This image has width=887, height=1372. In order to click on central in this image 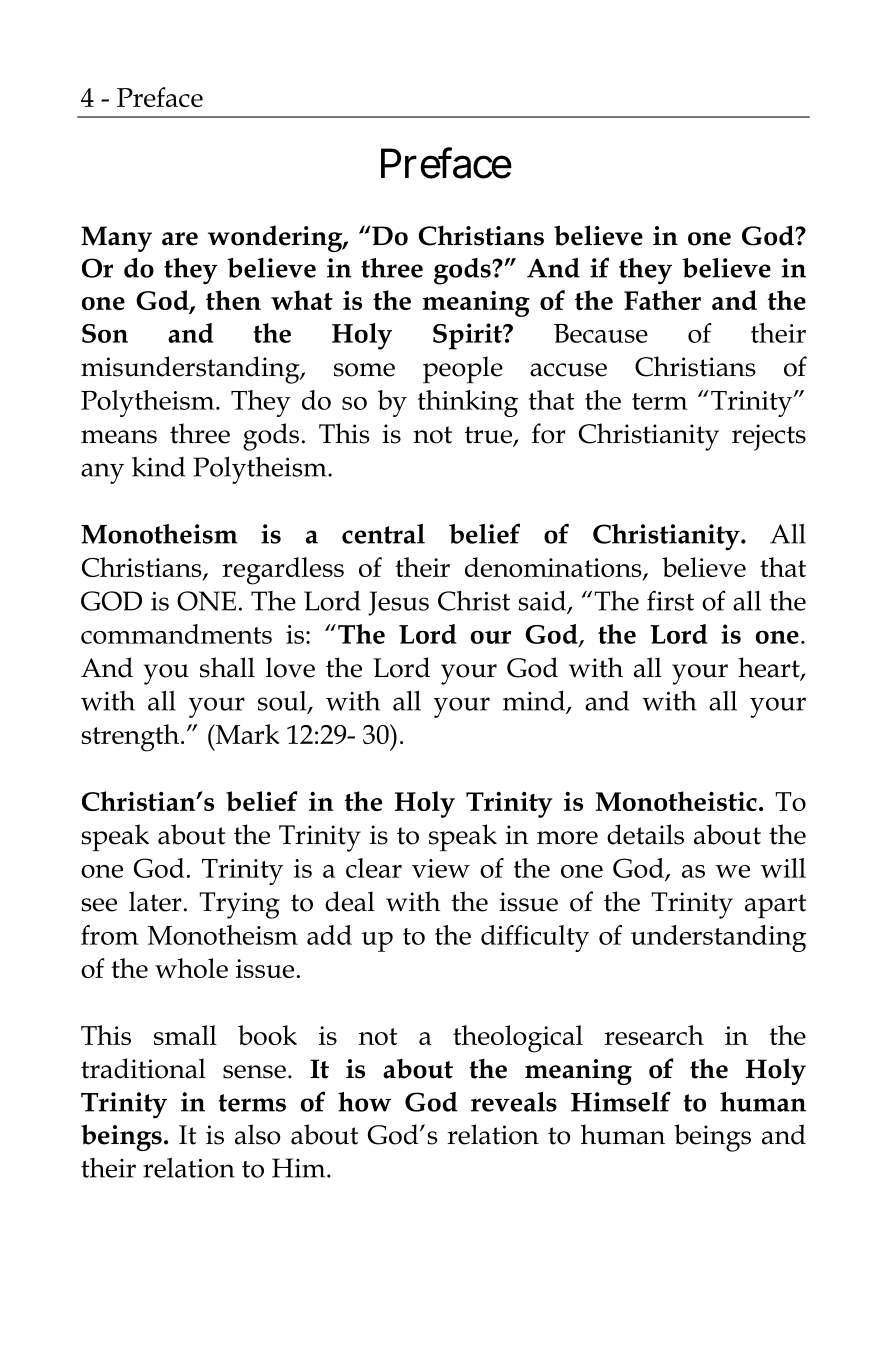, I will do `click(383, 534)`.
